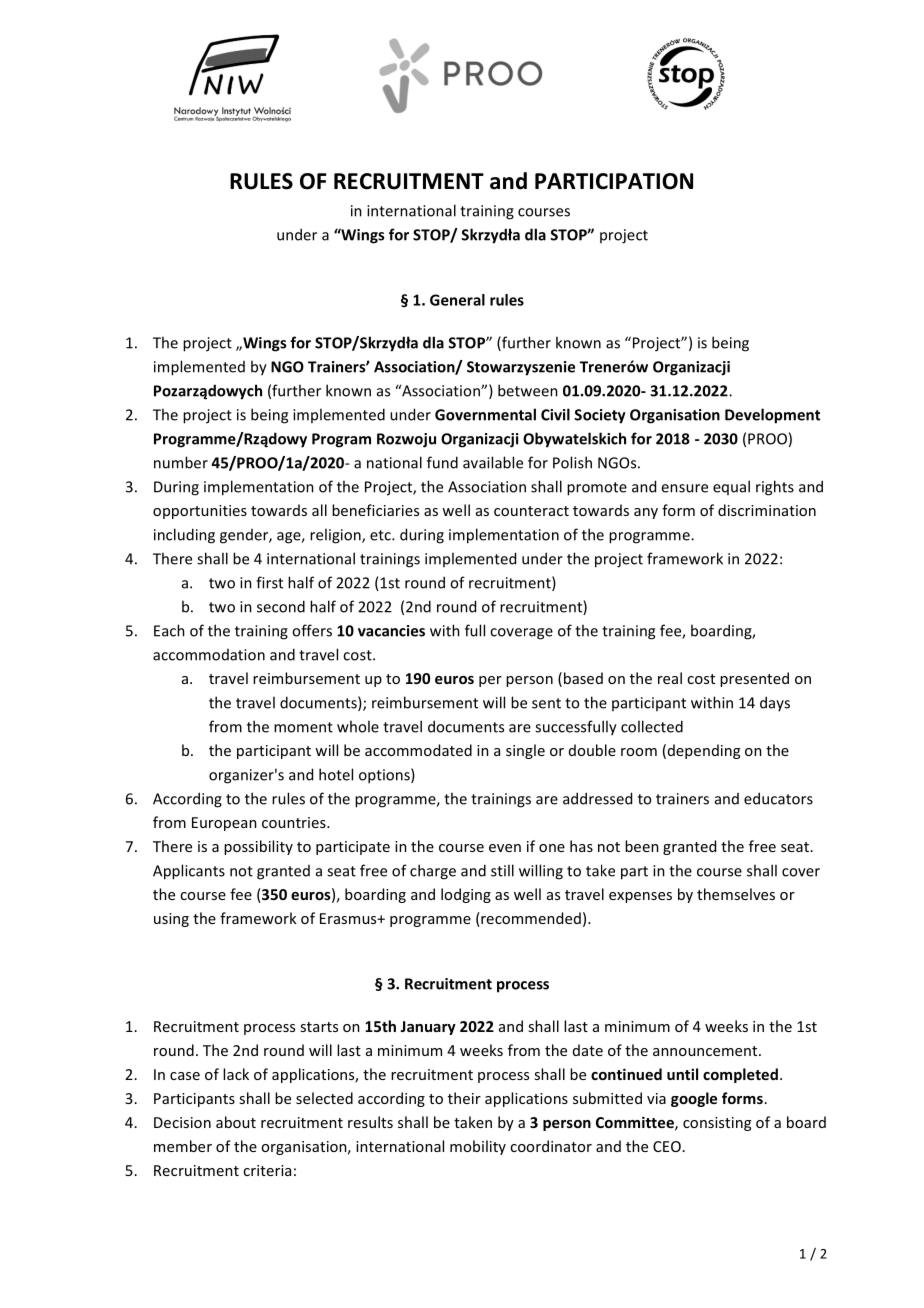 This document has width=924, height=1308. I want to click on number, so click(181, 462).
